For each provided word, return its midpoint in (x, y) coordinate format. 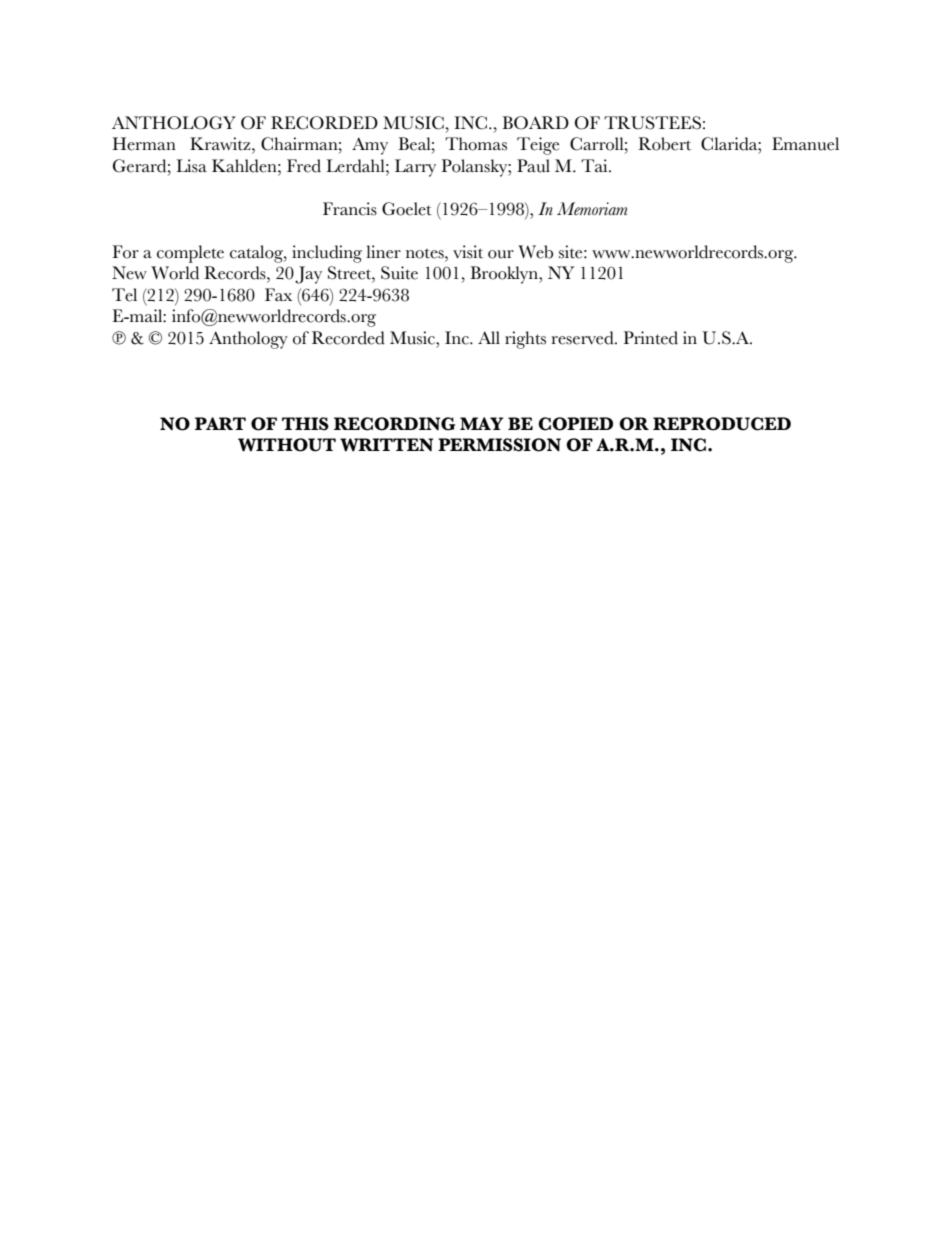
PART (220, 423)
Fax (278, 294)
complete (190, 254)
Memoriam (592, 208)
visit (468, 252)
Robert (664, 144)
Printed (650, 338)
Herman (144, 144)
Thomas (476, 144)
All (489, 337)
